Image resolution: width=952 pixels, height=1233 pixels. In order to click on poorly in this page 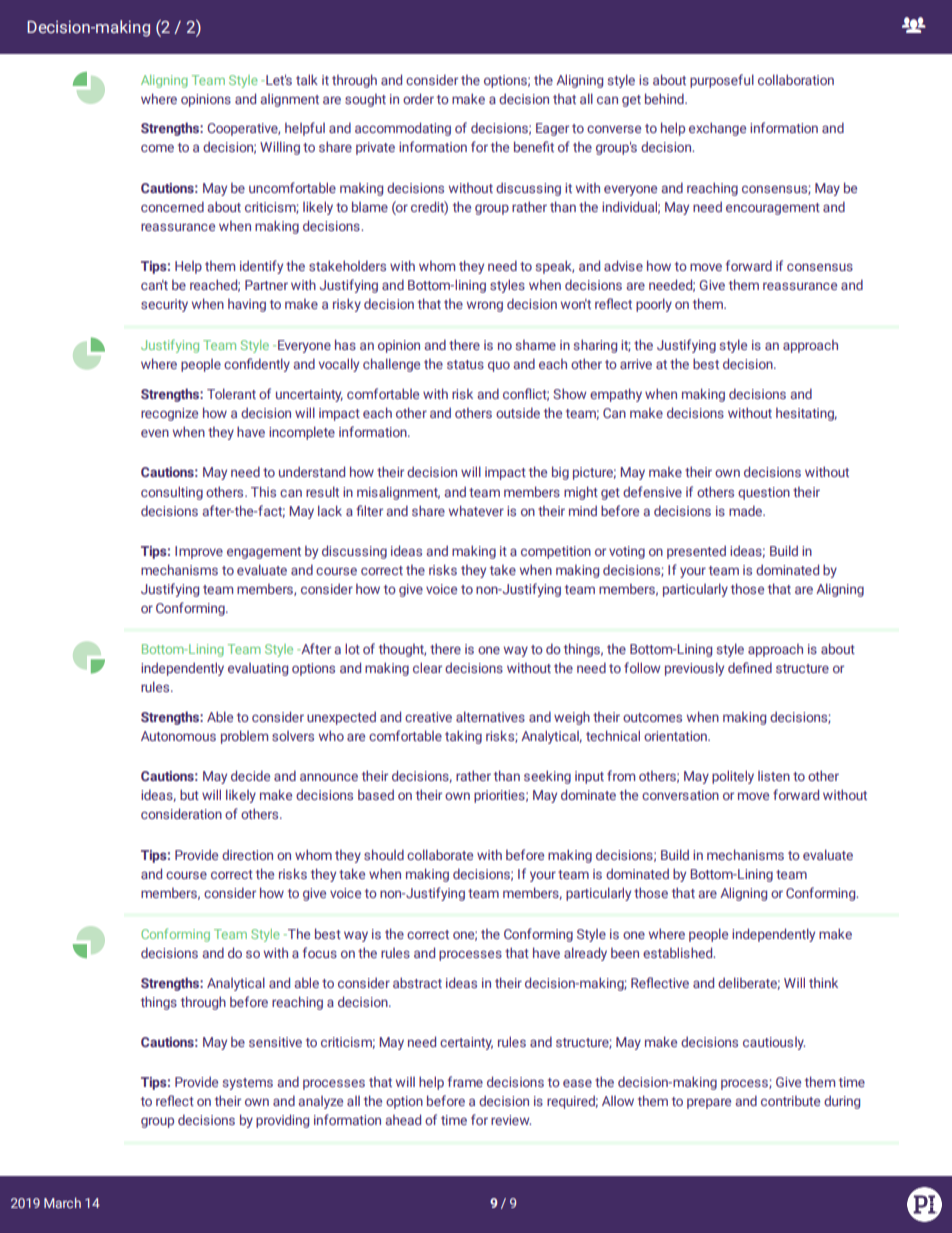, I will do `click(654, 305)`.
